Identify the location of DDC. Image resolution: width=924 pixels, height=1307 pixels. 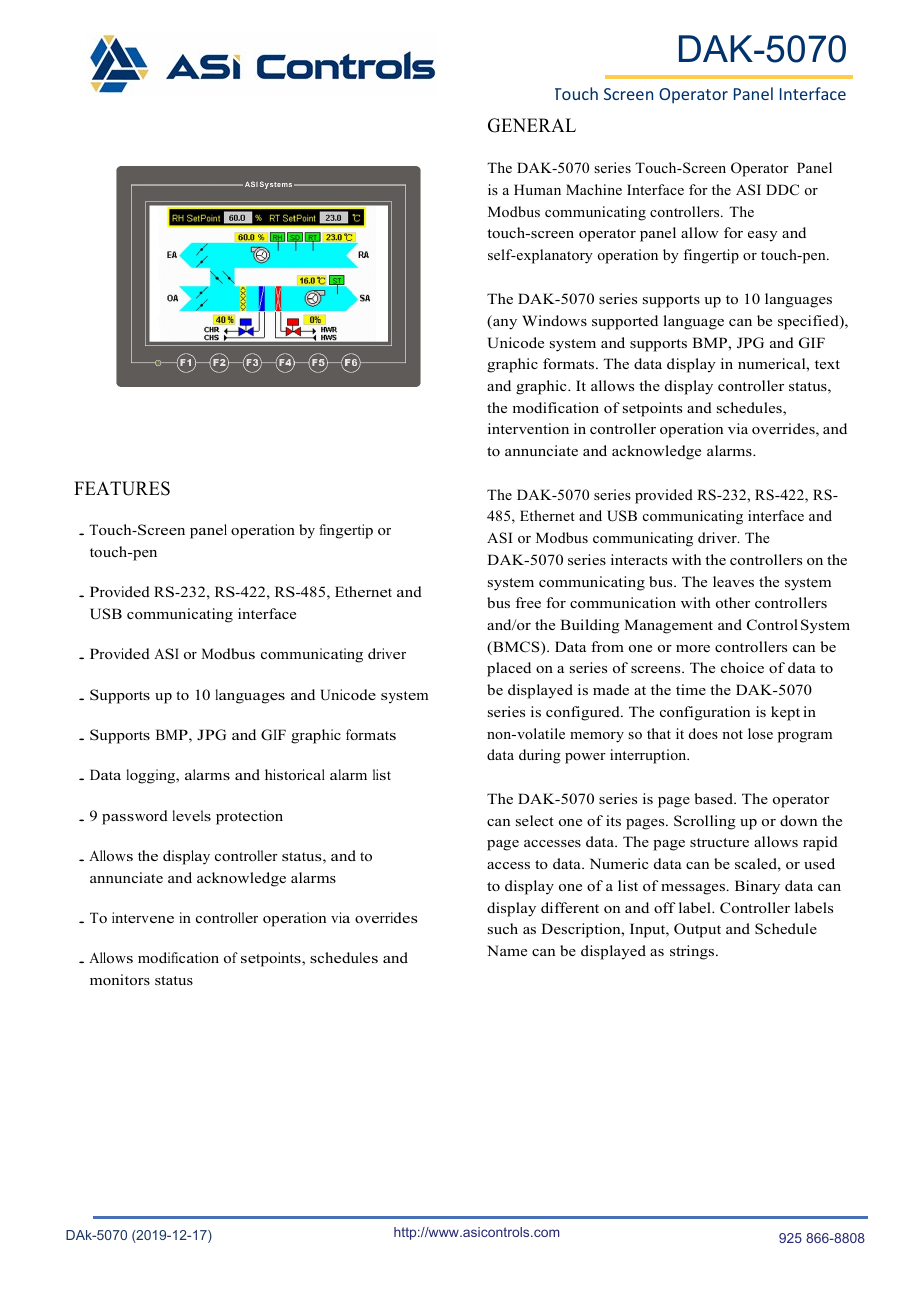
(782, 190).
